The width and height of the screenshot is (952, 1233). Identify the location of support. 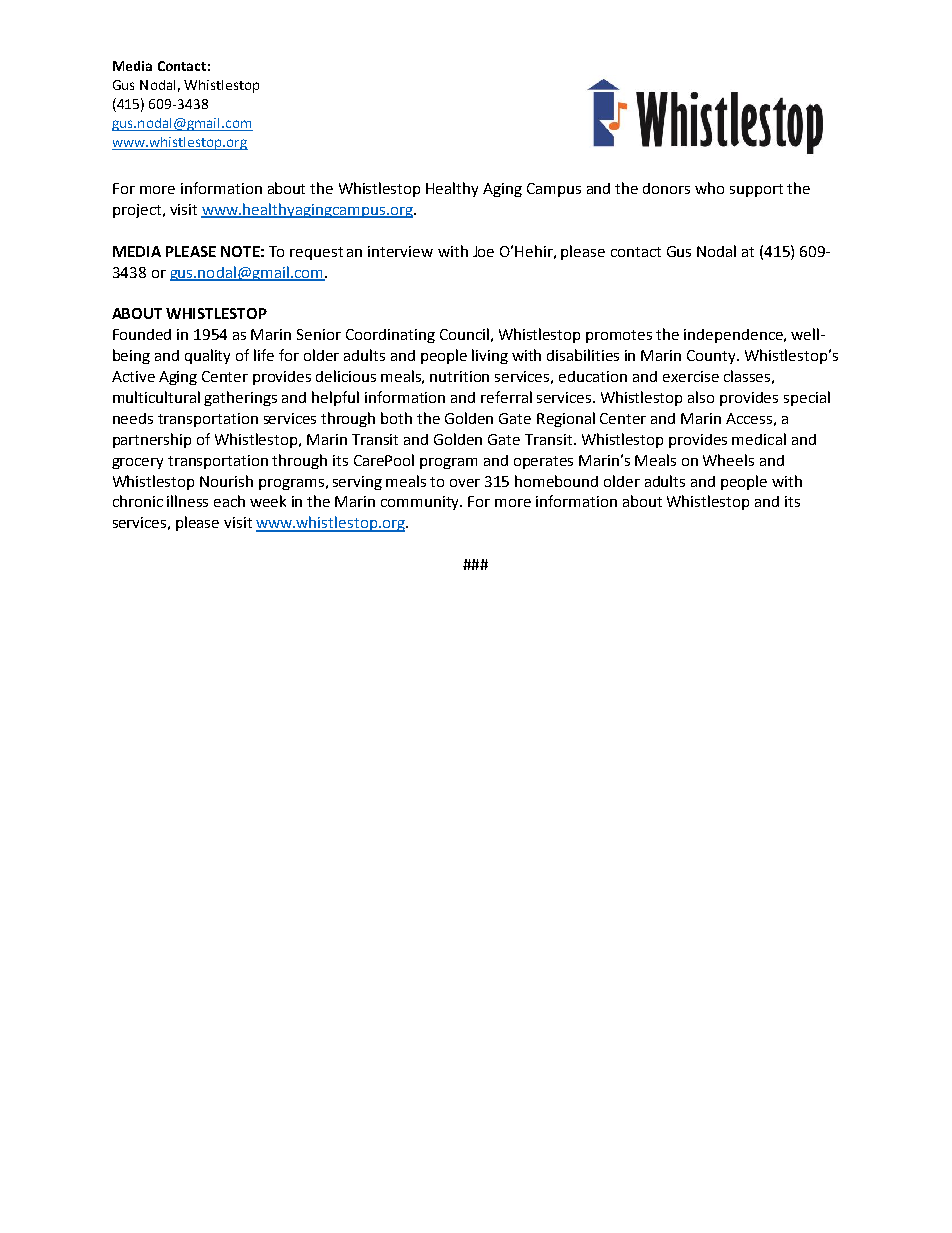
(756, 190).
